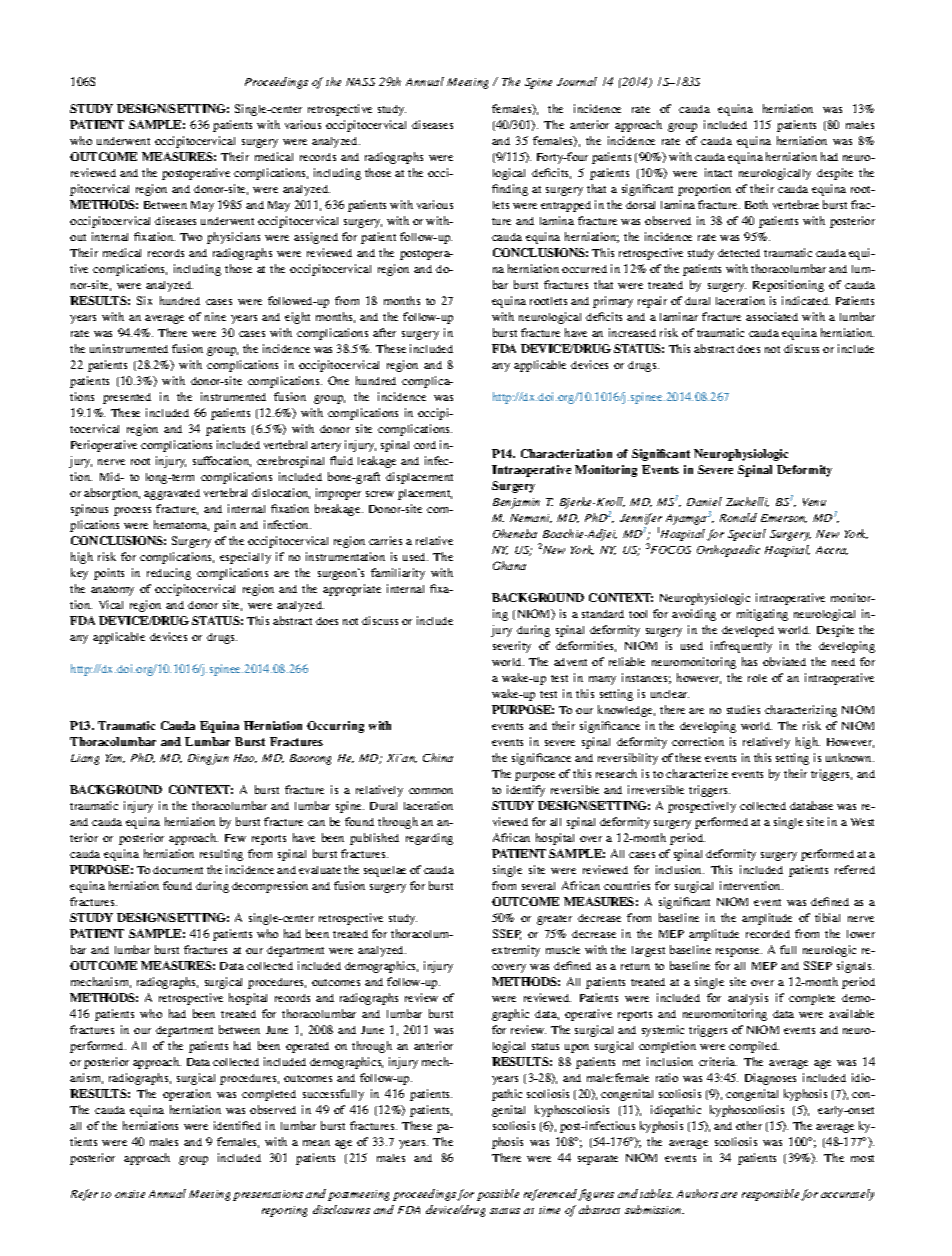  What do you see at coordinates (718, 172) in the image?
I see `intact` at bounding box center [718, 172].
